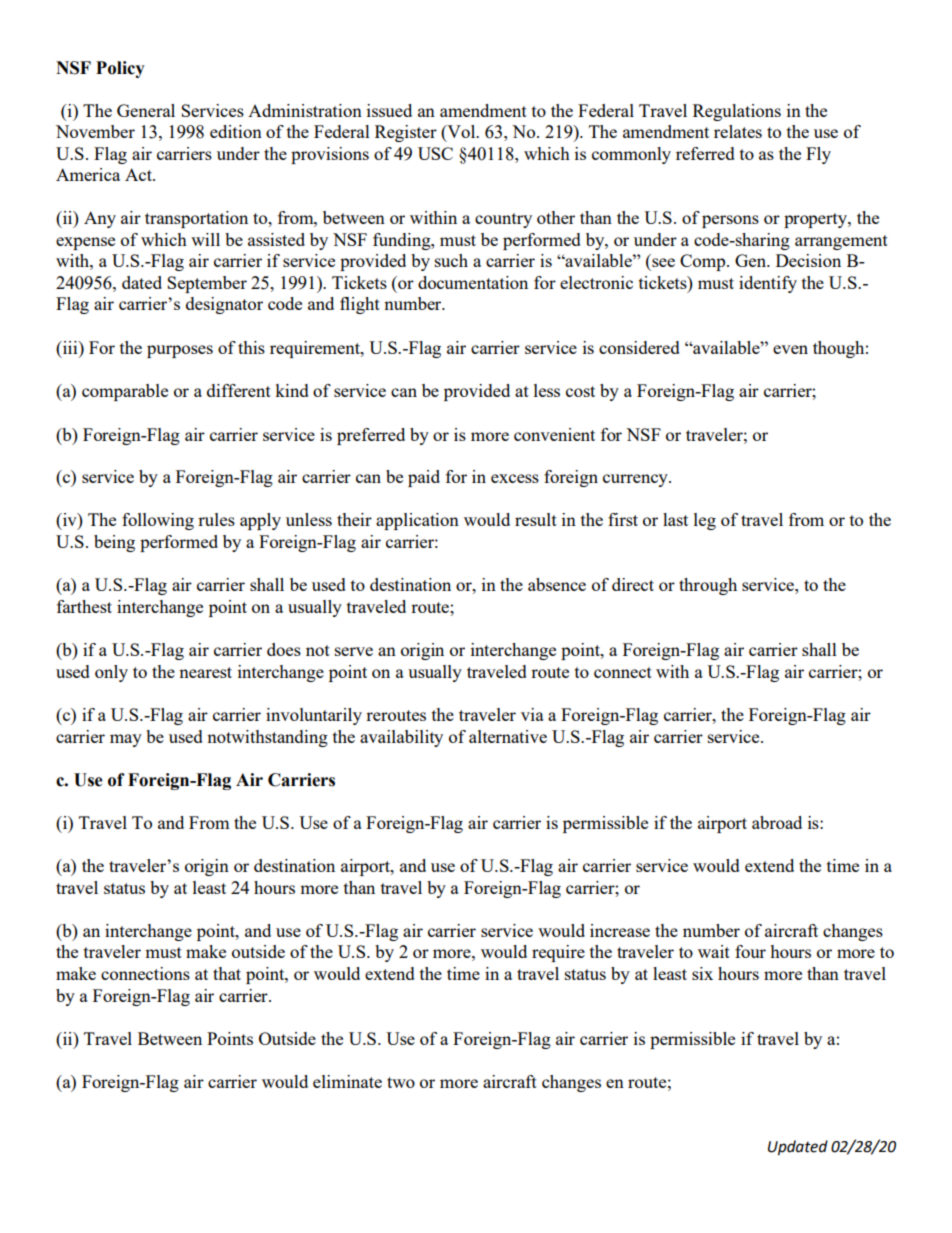 Image resolution: width=952 pixels, height=1233 pixels. What do you see at coordinates (790, 349) in the screenshot?
I see `even` at bounding box center [790, 349].
